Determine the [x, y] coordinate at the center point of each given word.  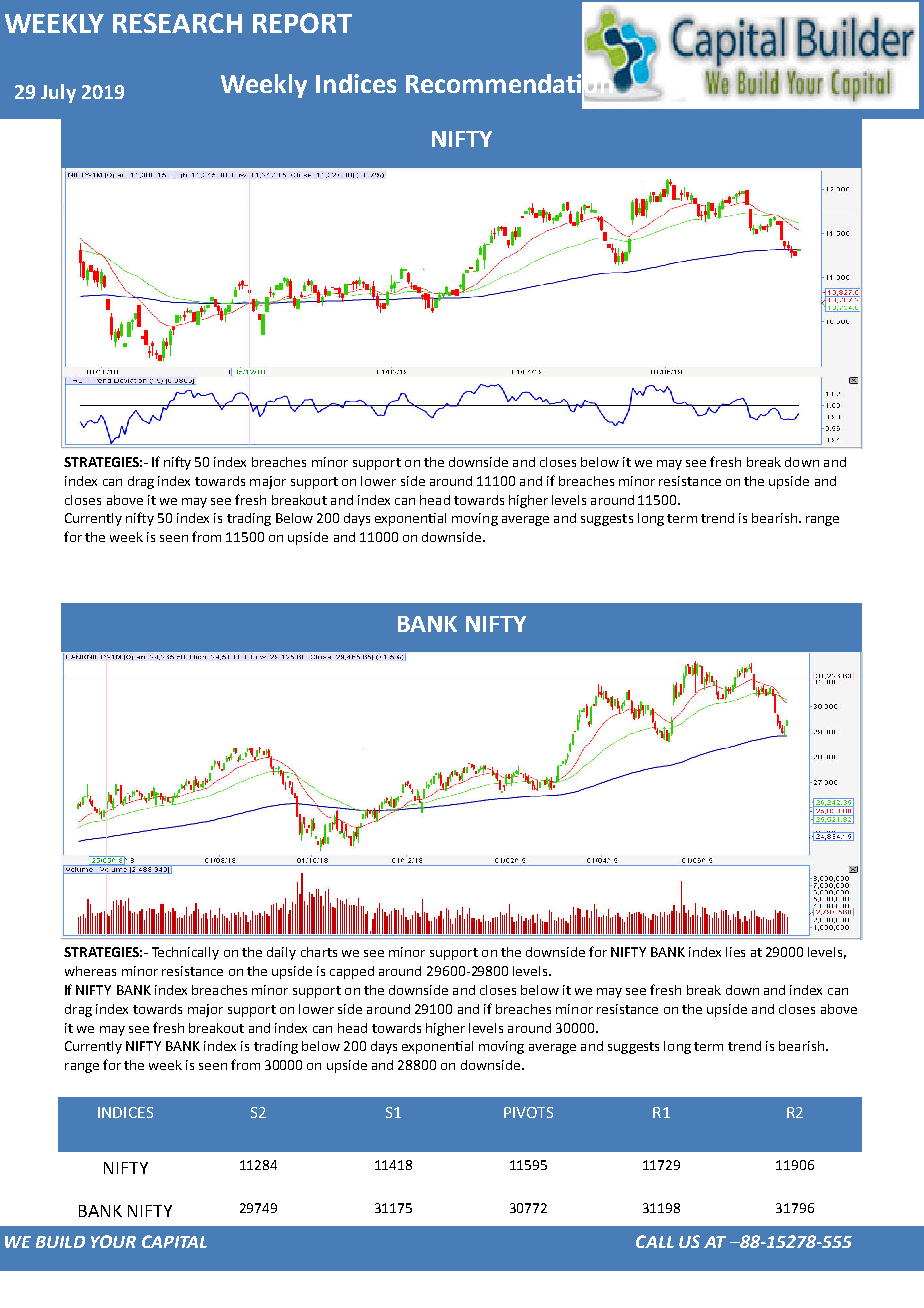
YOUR [113, 1241]
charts [319, 952]
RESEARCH [177, 23]
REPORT [302, 23]
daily [281, 953]
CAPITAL [174, 1241]
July [58, 93]
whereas [90, 971]
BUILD [60, 1242]
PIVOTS [528, 1112]
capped [352, 972]
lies [735, 952]
